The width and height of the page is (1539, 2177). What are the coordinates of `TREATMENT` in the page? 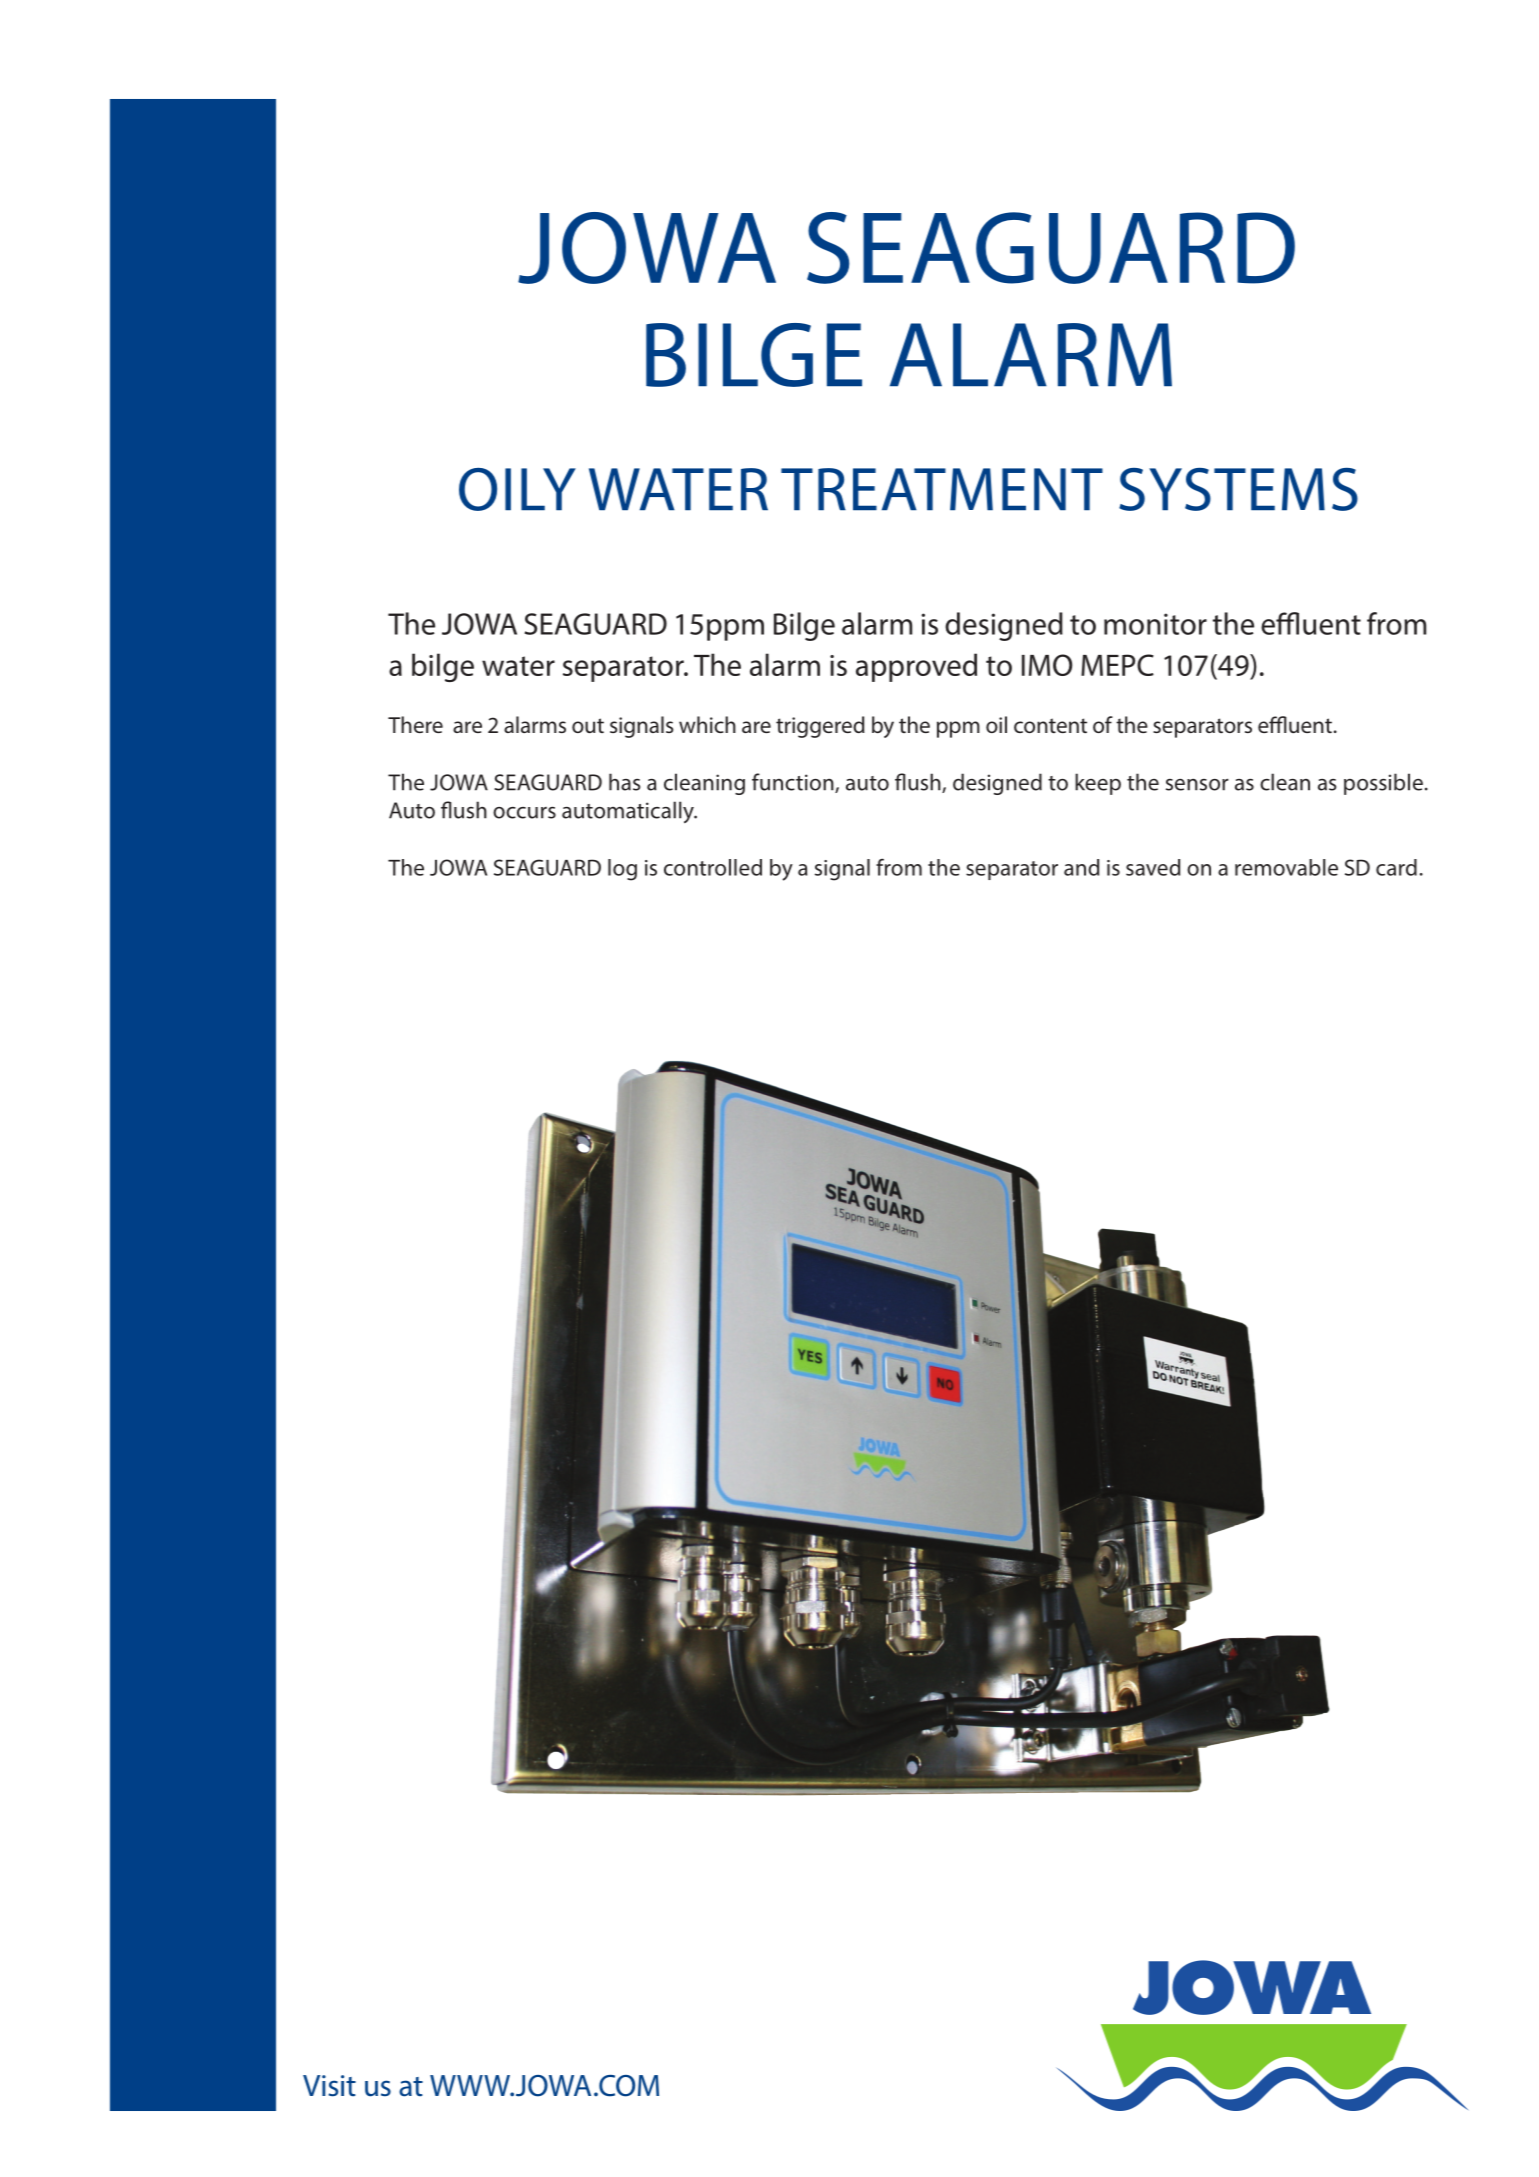 It's located at (942, 489).
